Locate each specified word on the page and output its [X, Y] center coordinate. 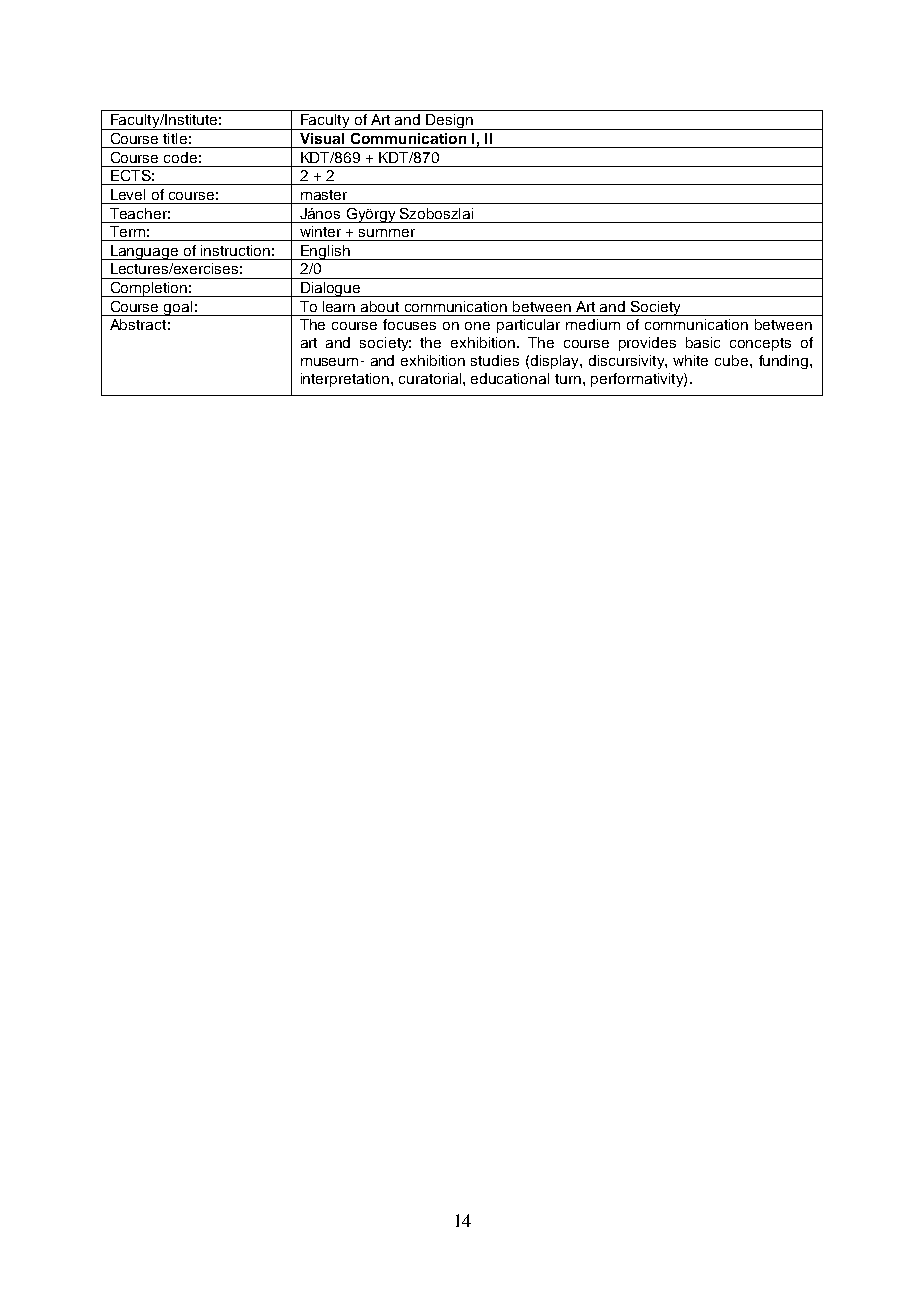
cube [731, 360]
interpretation [346, 380]
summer [387, 233]
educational [510, 378]
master [324, 195]
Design [449, 122]
